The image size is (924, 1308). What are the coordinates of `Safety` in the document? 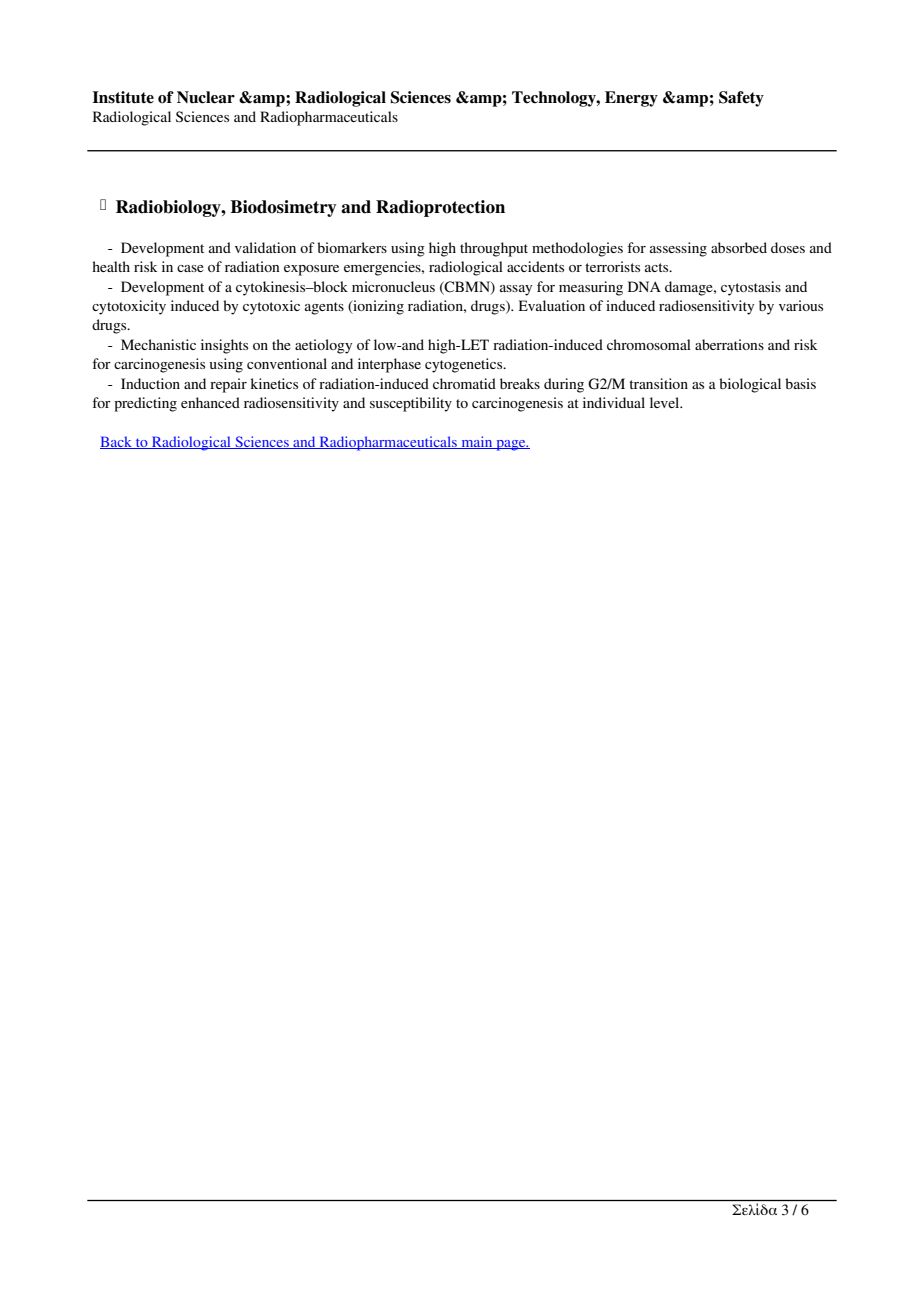 It's located at (741, 99).
